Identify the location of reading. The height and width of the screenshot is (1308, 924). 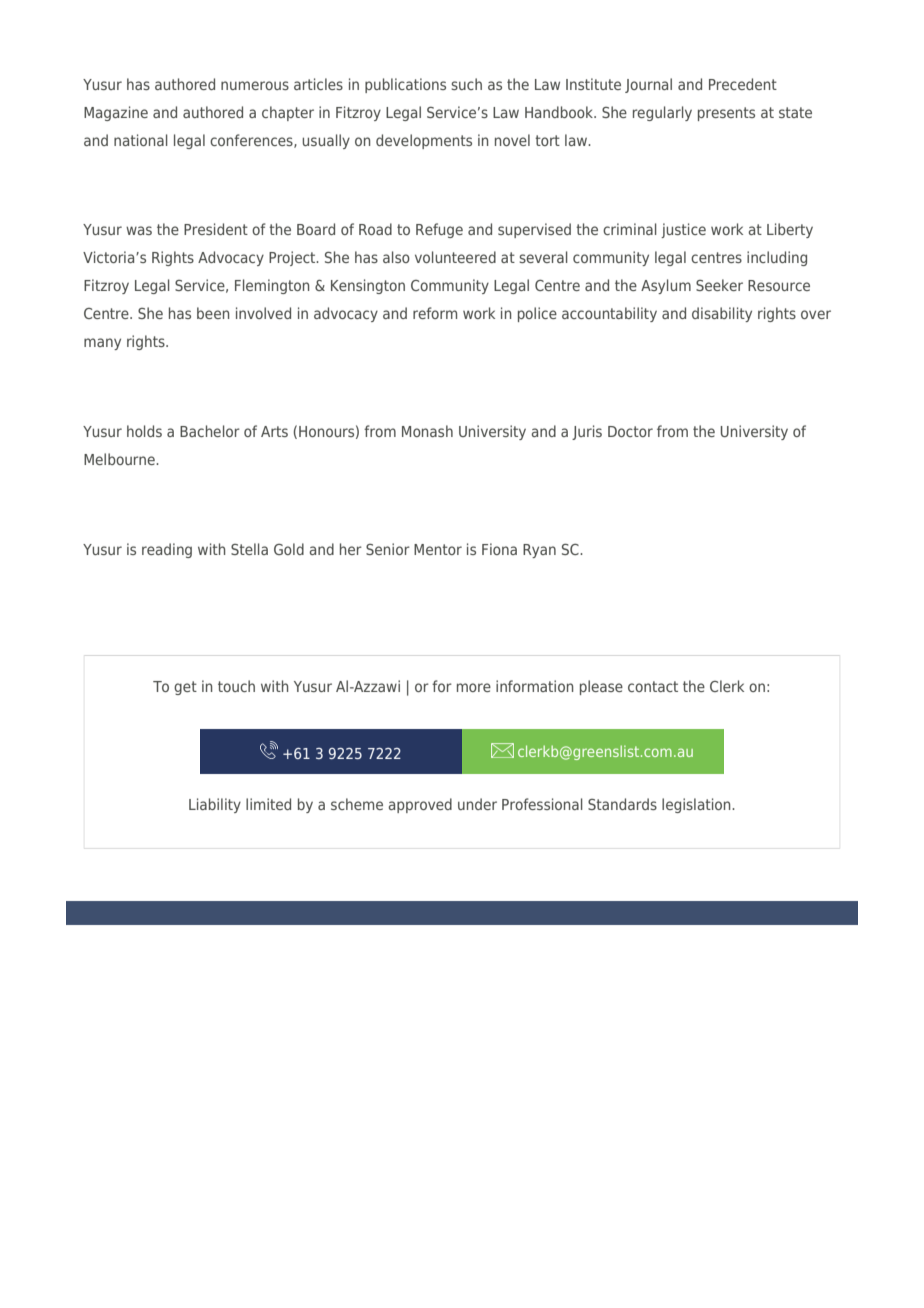
(167, 550).
